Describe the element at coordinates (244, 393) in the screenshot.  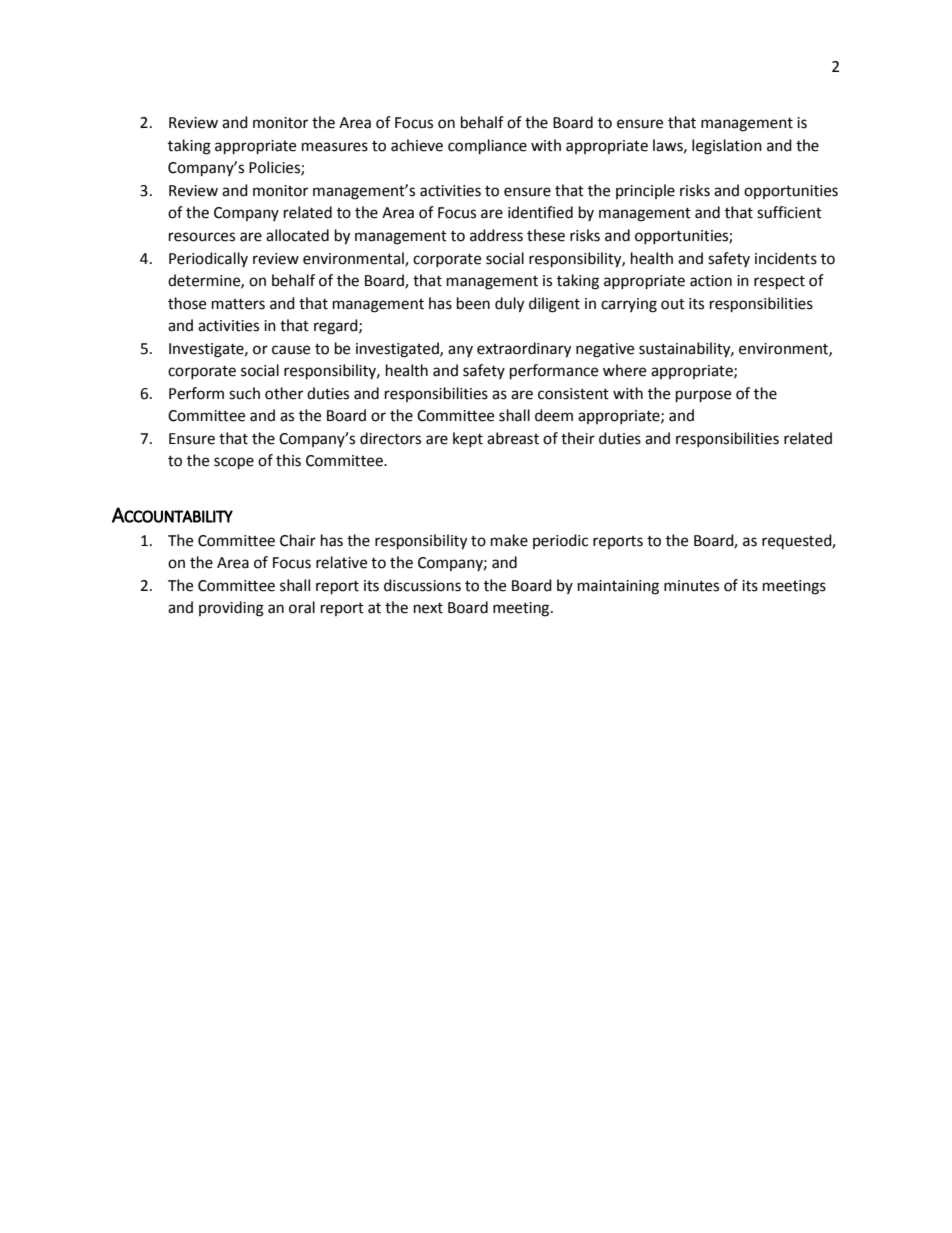
I see `such` at that location.
